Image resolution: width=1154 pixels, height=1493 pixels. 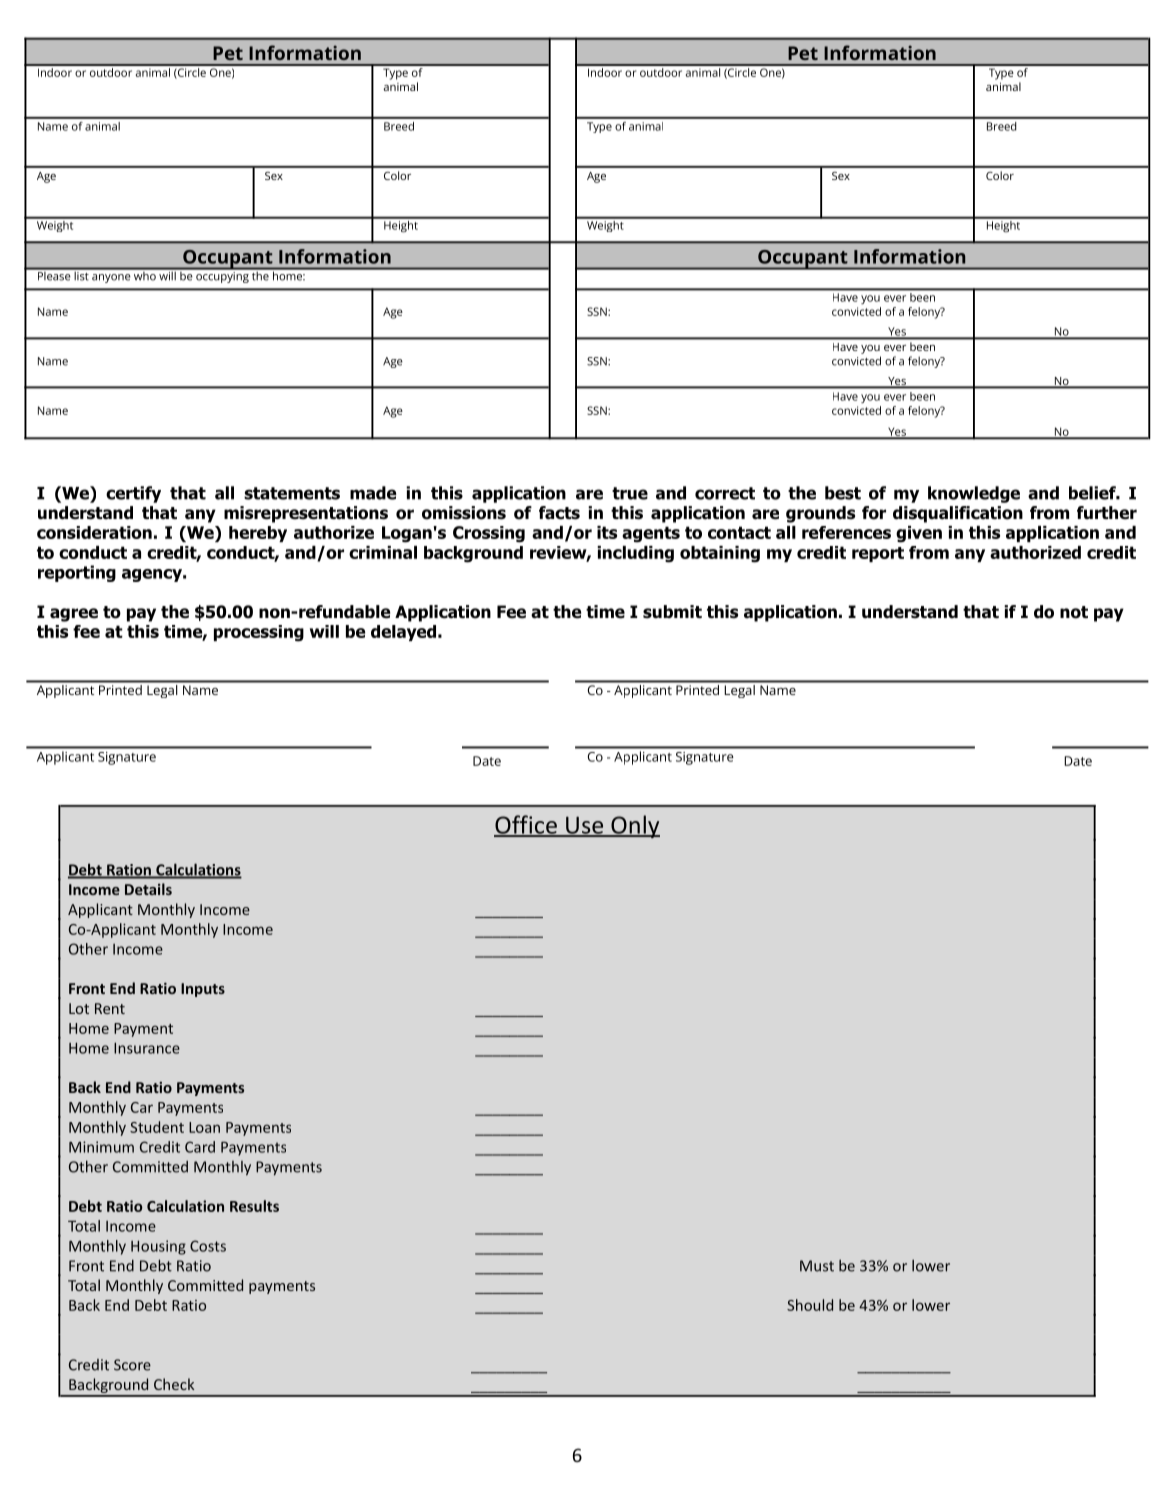 I want to click on anyone, so click(x=111, y=278).
